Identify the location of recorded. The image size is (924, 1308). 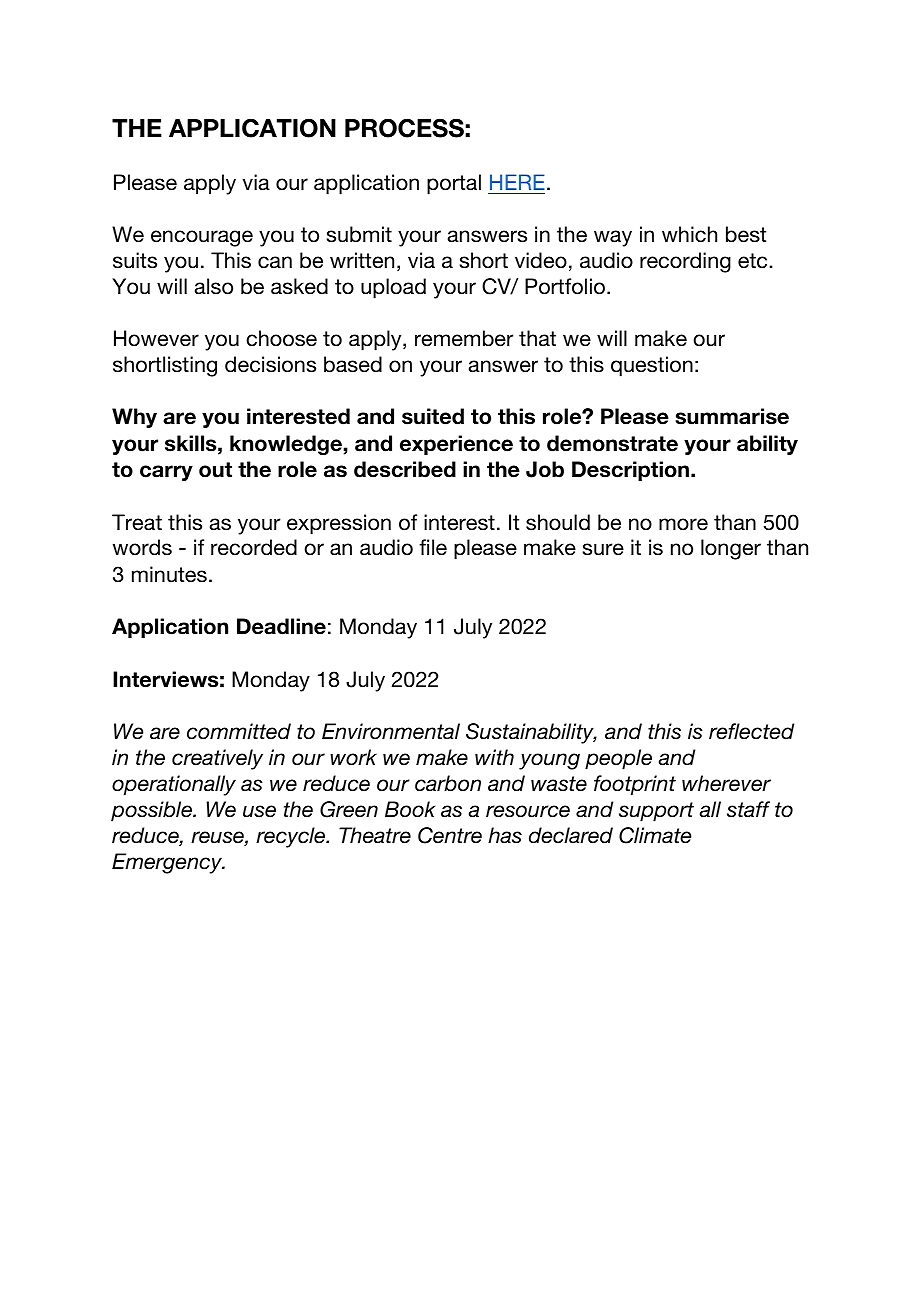
(254, 547).
